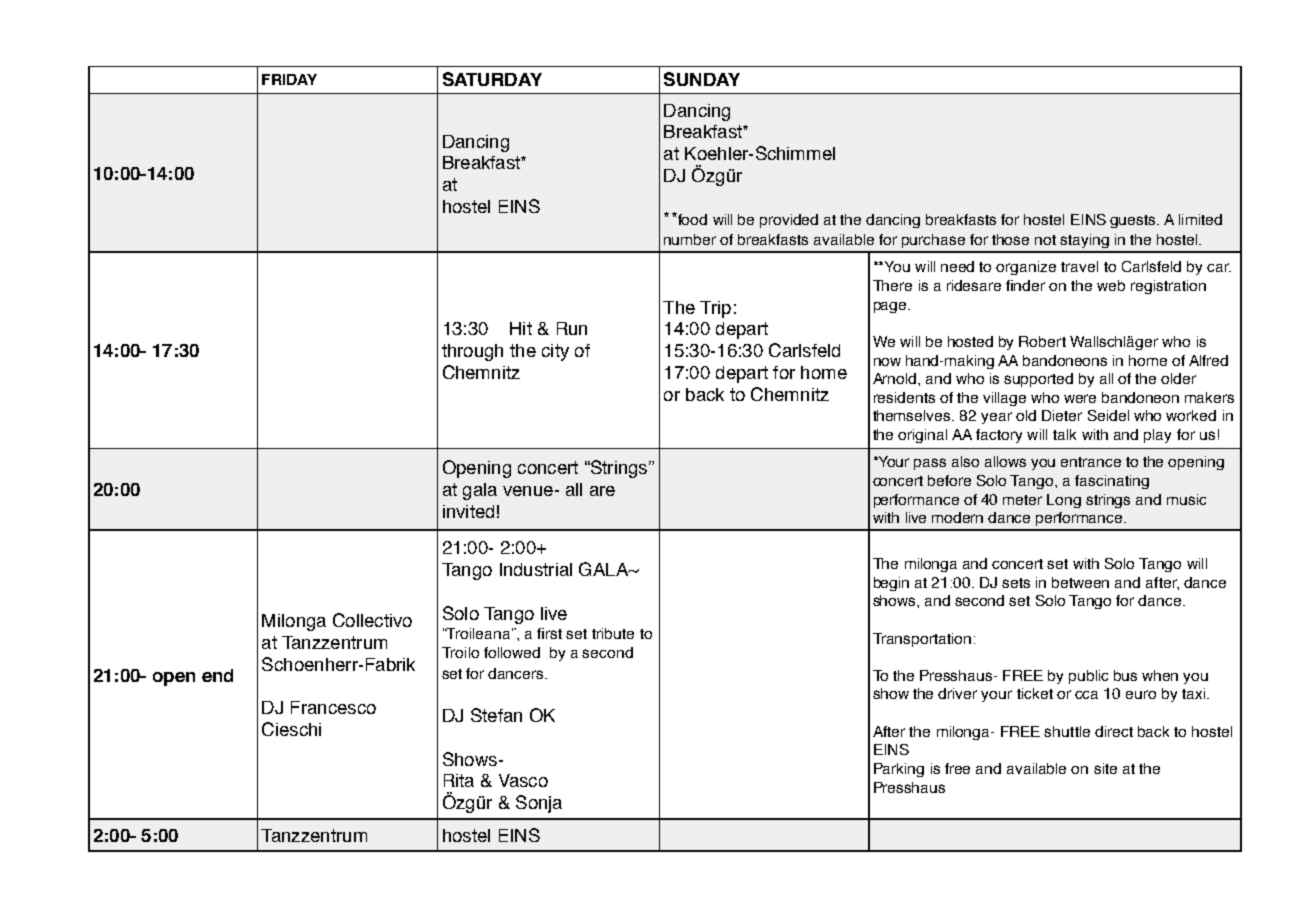 The image size is (1308, 924). What do you see at coordinates (1064, 434) in the screenshot?
I see `talk` at bounding box center [1064, 434].
